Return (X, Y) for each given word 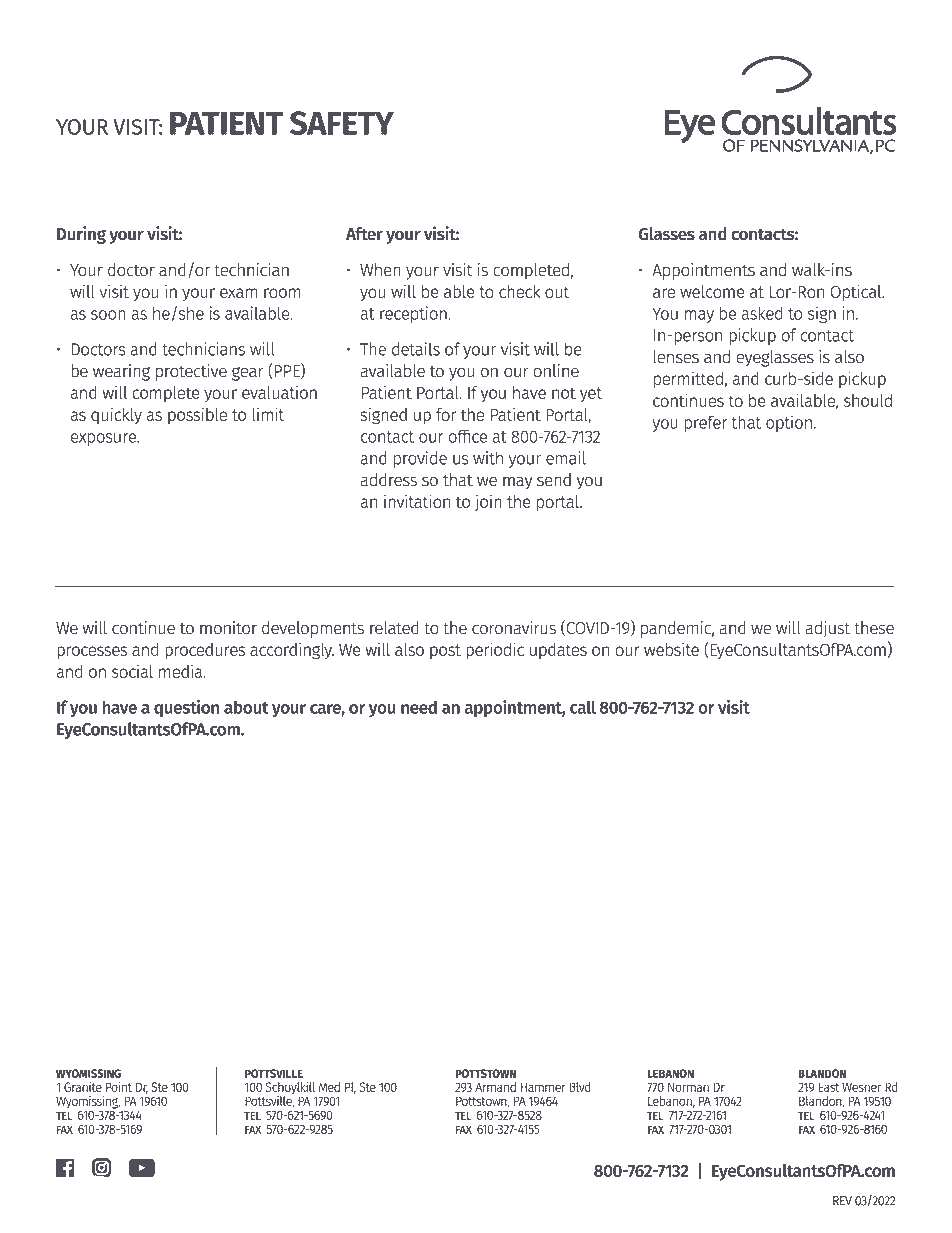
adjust (828, 629)
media (182, 671)
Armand (495, 1087)
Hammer (543, 1087)
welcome (712, 291)
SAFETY (342, 123)
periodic (495, 651)
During (81, 235)
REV (842, 1201)
